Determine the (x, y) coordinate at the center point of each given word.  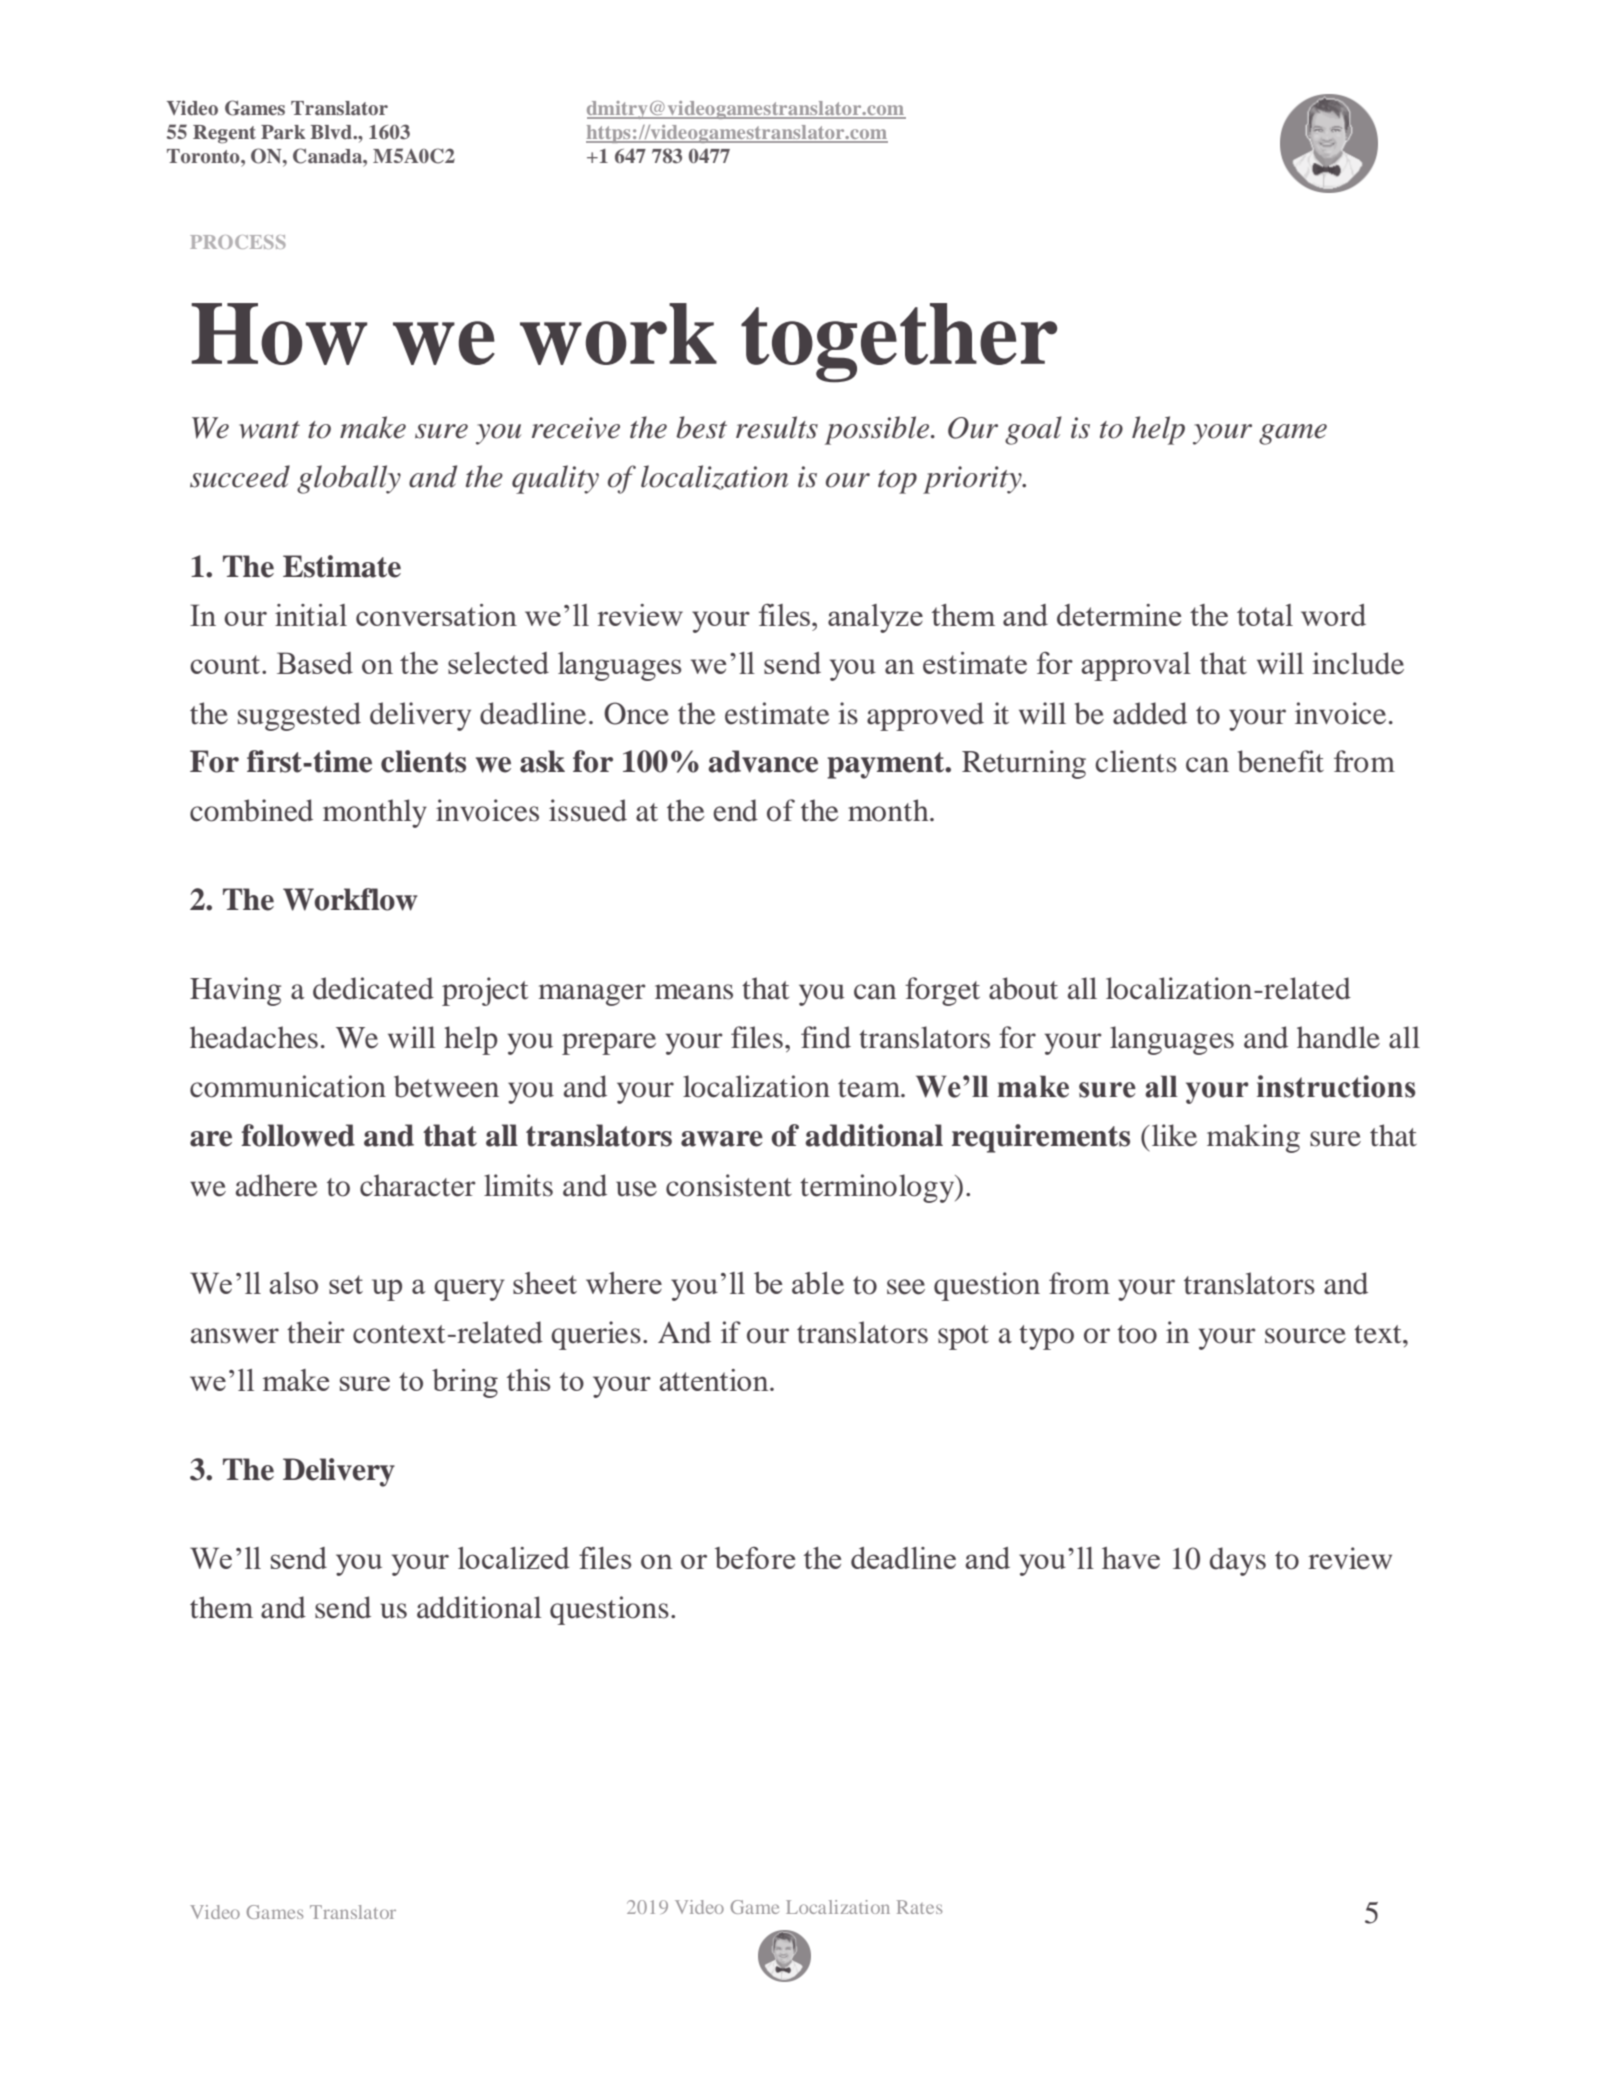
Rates (919, 1907)
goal (1033, 430)
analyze (875, 618)
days (1238, 1561)
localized (513, 1558)
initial (311, 615)
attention (715, 1380)
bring (465, 1383)
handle (1338, 1037)
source (1305, 1336)
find (826, 1037)
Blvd (332, 132)
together (899, 343)
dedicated (373, 988)
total (1265, 615)
